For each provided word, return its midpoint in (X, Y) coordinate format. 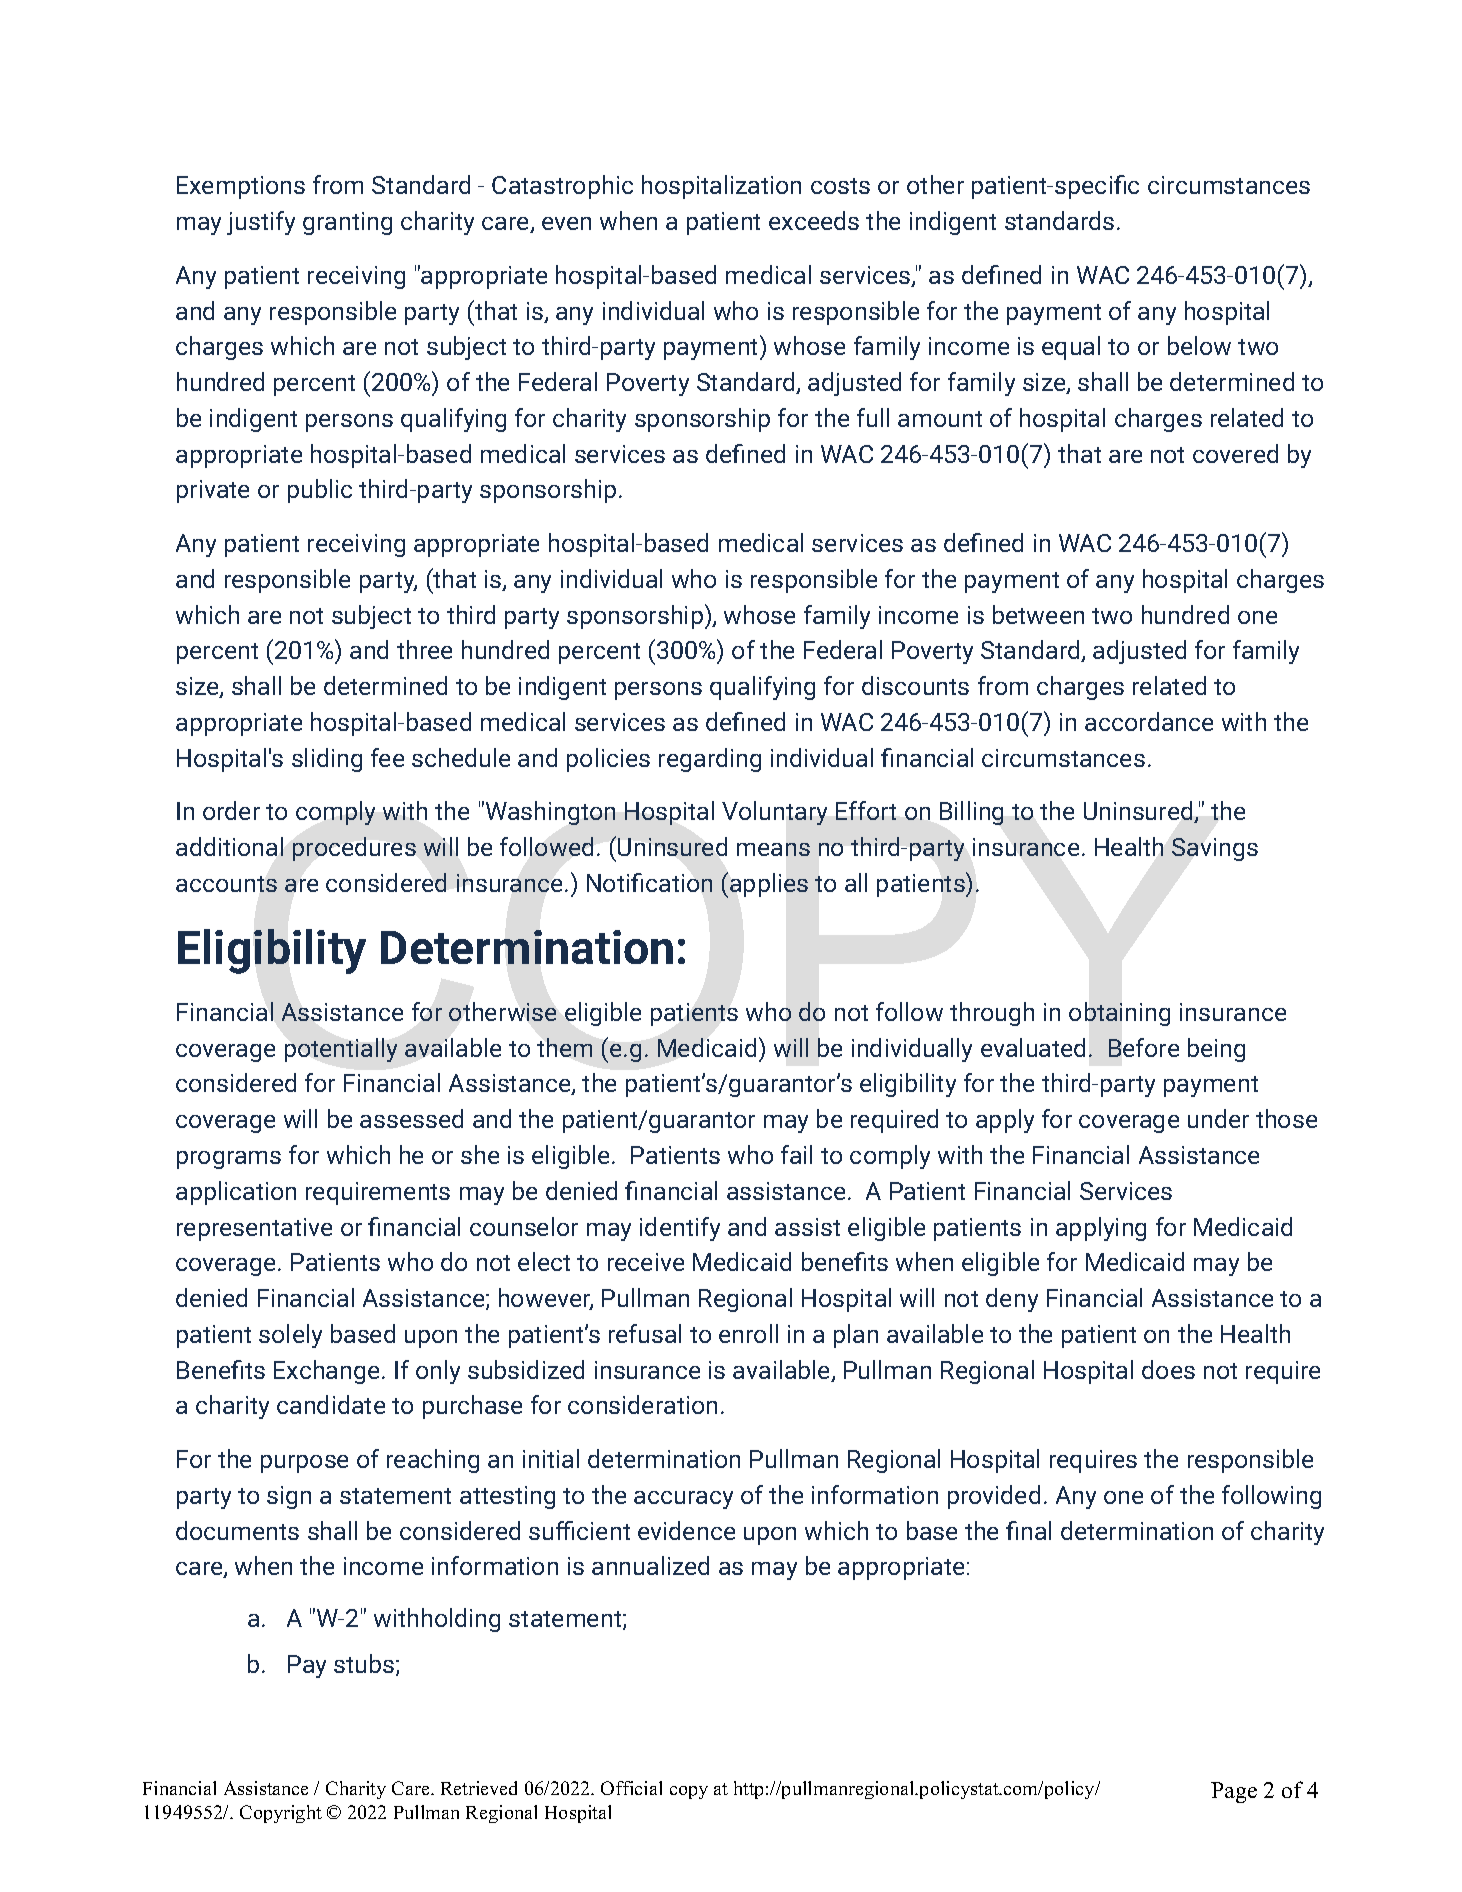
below (1199, 345)
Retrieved (479, 1788)
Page (1234, 1792)
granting (347, 223)
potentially (341, 1050)
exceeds (814, 220)
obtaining (1119, 1014)
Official (631, 1788)
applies (769, 885)
